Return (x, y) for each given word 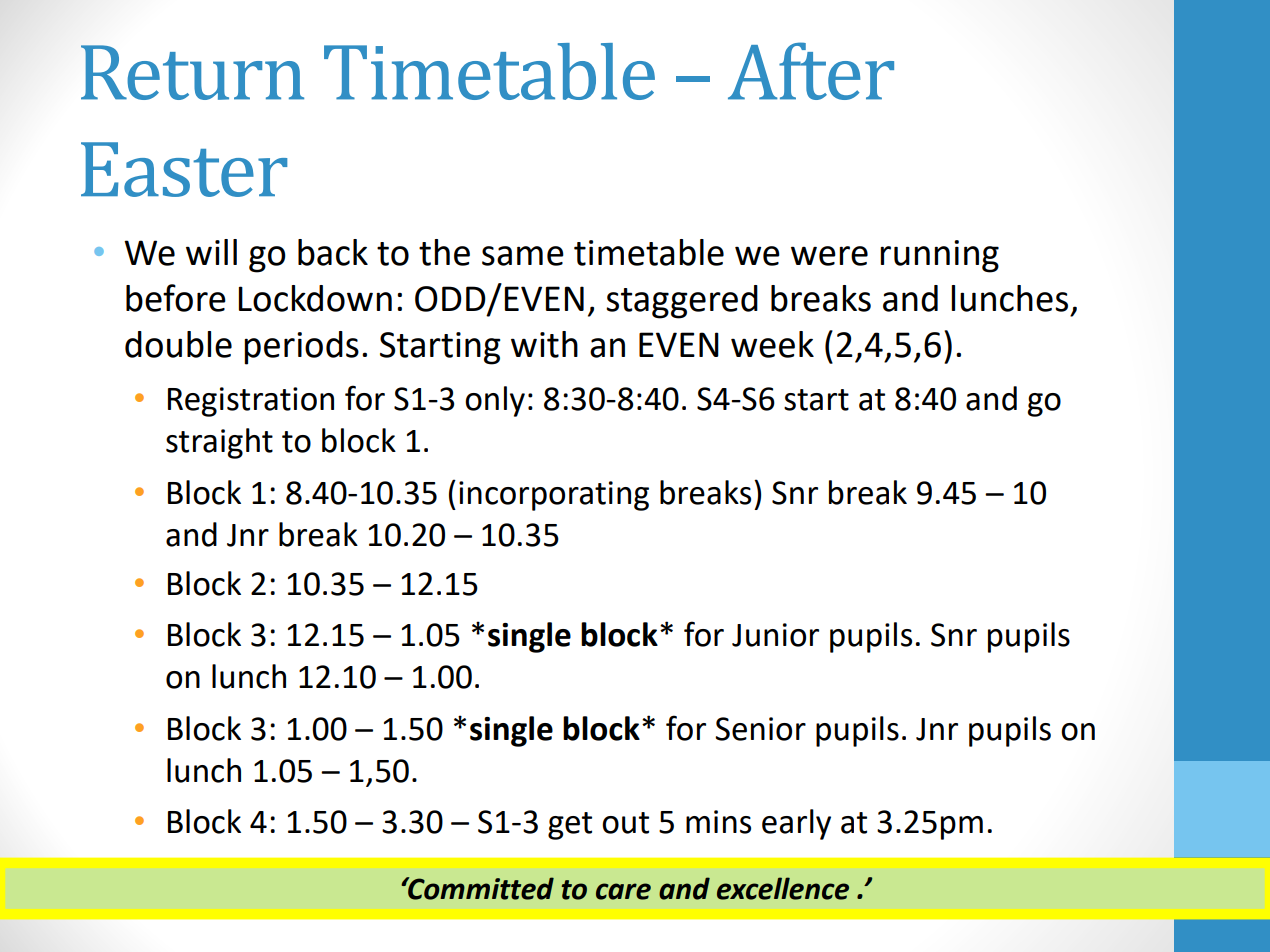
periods (301, 348)
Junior (775, 635)
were (829, 256)
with (544, 344)
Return (192, 72)
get (570, 826)
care (623, 891)
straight (219, 443)
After (811, 71)
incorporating (554, 496)
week (772, 344)
